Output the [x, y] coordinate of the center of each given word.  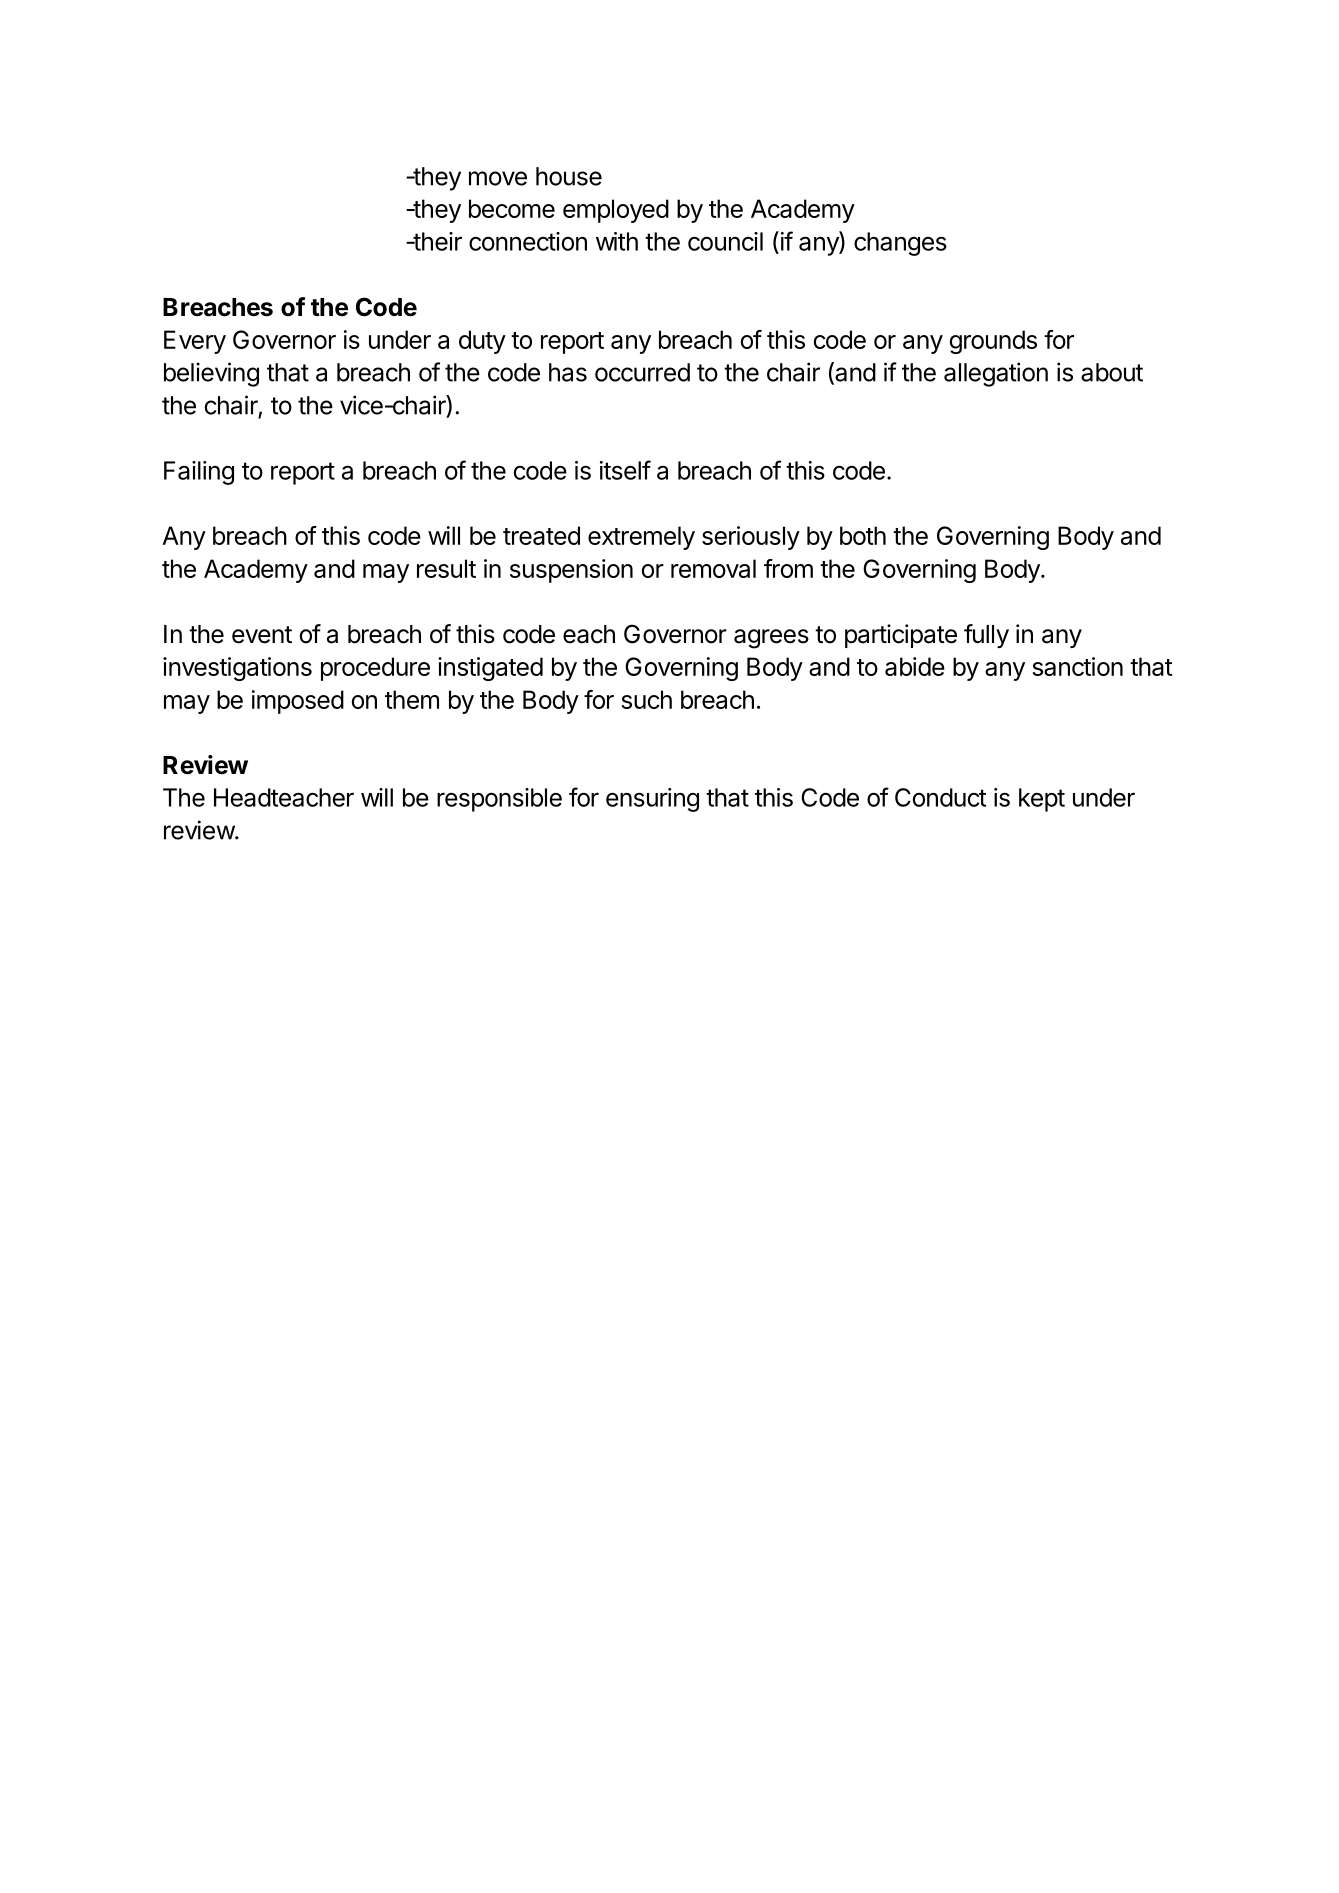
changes [900, 244]
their [436, 241]
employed [616, 211]
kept [1042, 800]
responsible [499, 800]
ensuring [652, 800]
